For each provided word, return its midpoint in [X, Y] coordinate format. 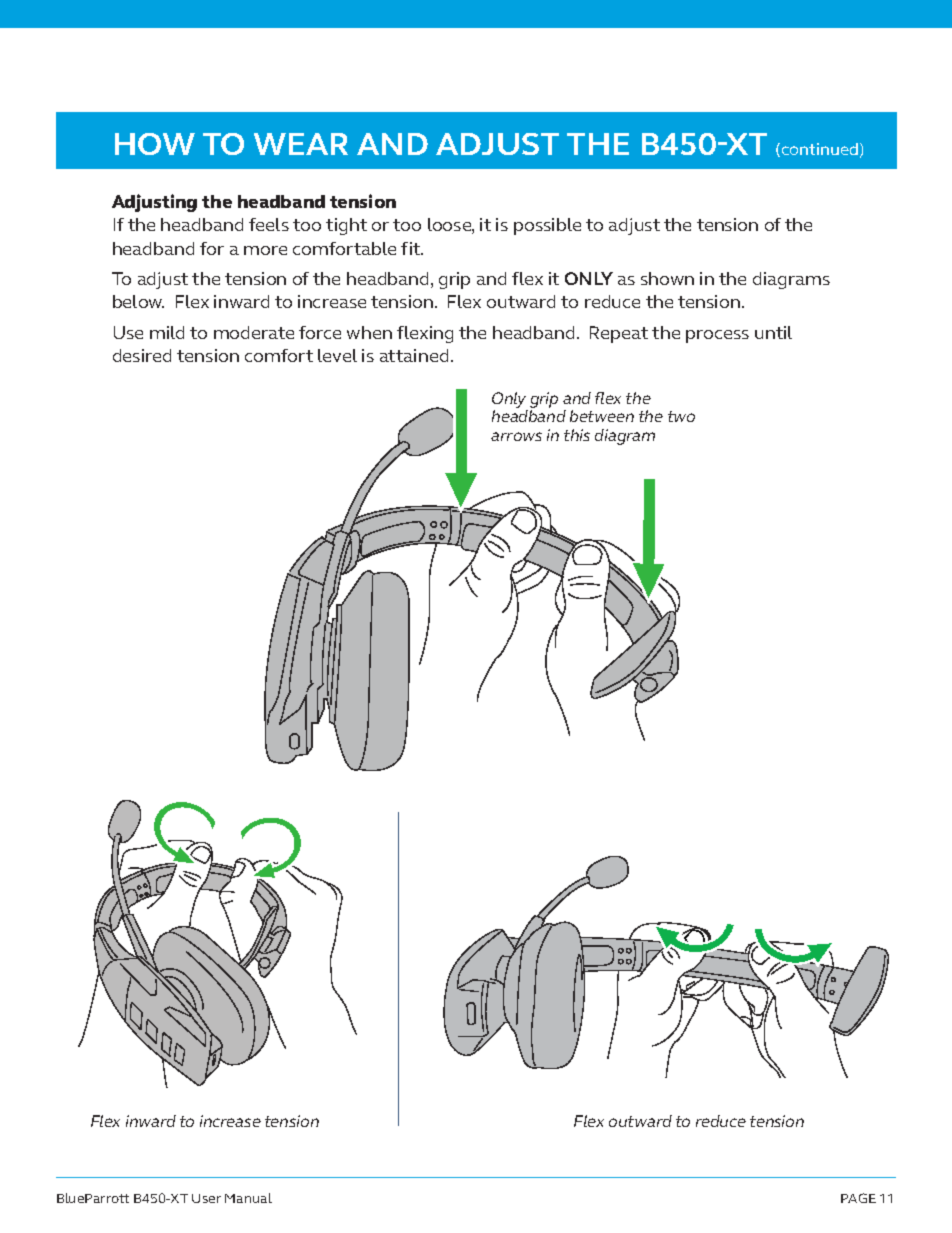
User [206, 1198]
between [602, 416]
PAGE [858, 1198]
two [681, 416]
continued [820, 149]
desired [142, 355]
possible [547, 226]
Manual [248, 1198]
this [577, 435]
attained [414, 355]
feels [269, 224]
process [717, 336]
